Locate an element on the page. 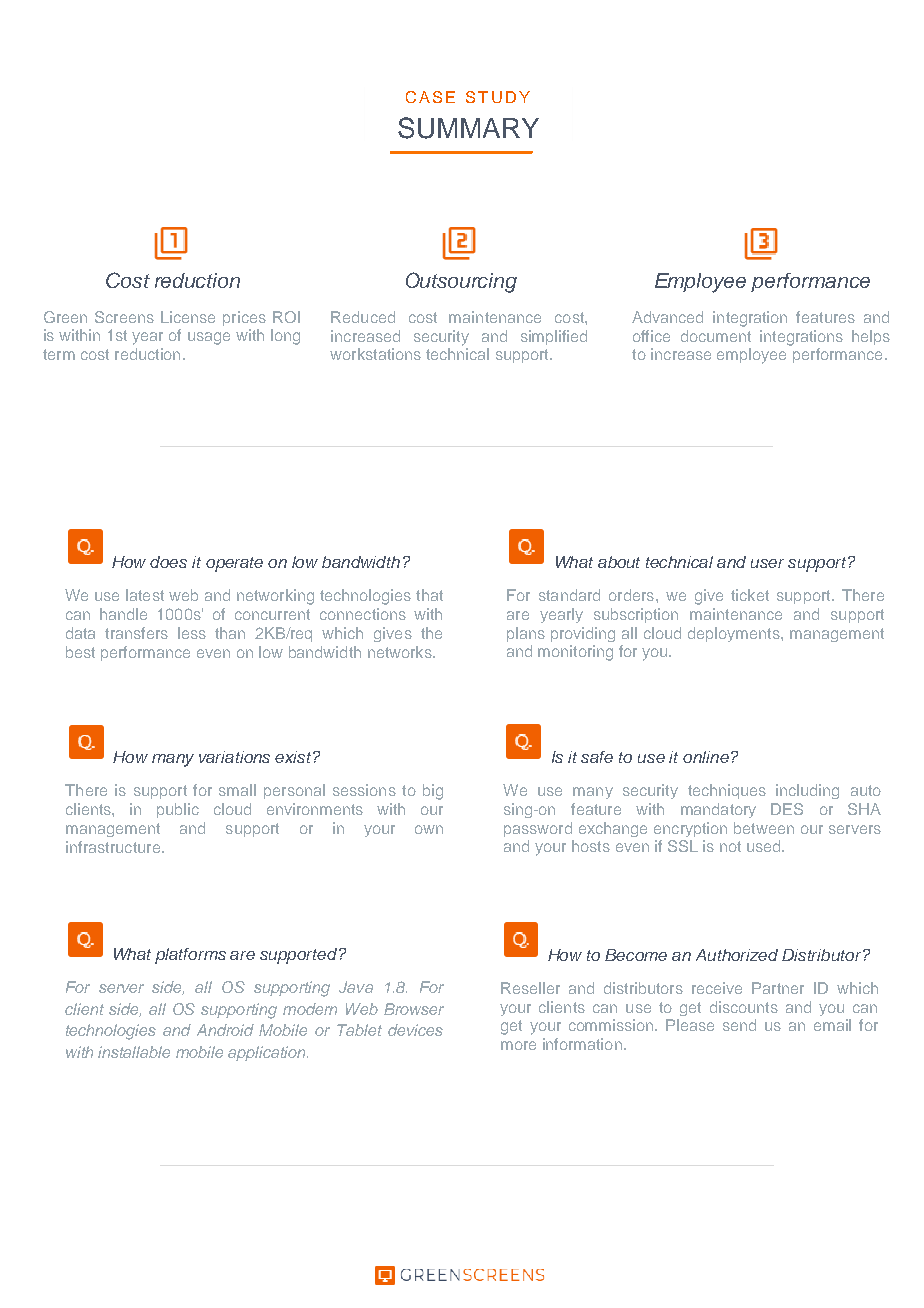 The image size is (924, 1308). License is located at coordinates (188, 317).
